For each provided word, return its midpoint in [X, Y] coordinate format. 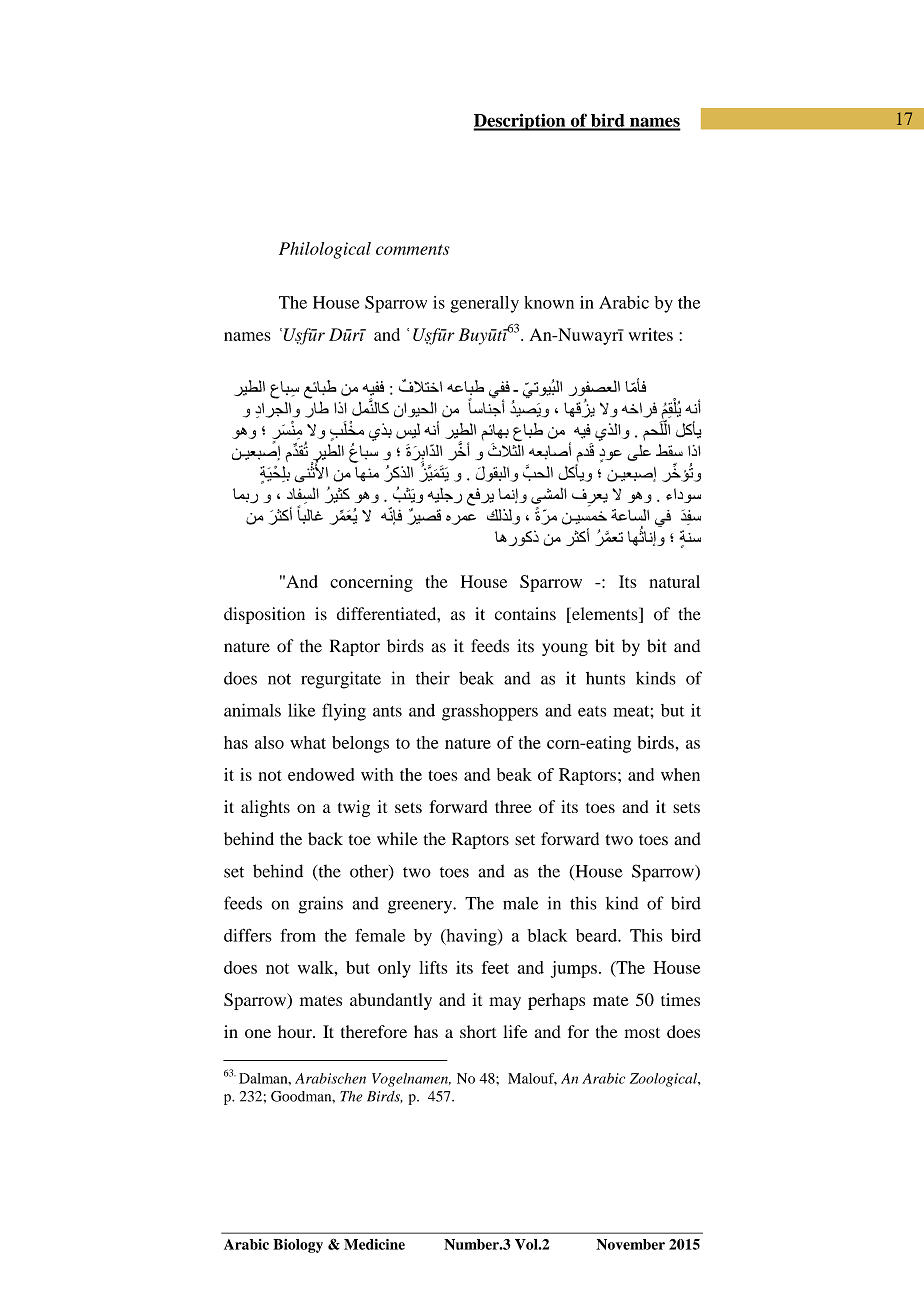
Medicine [374, 1244]
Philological [325, 250]
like [301, 710]
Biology [298, 1246]
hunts [605, 678]
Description [520, 122]
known [549, 302]
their [433, 678]
